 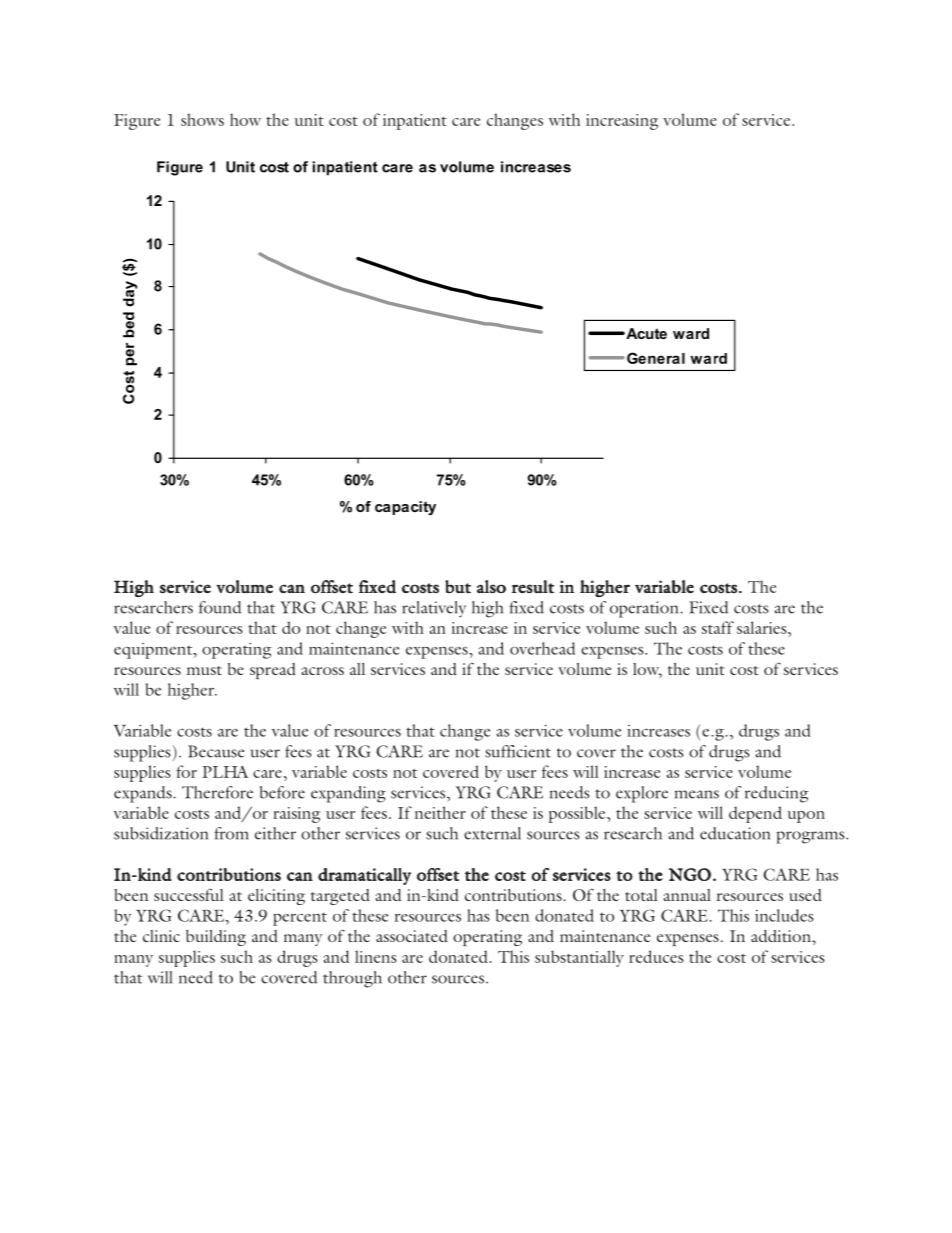 What do you see at coordinates (656, 358) in the document?
I see `General` at bounding box center [656, 358].
